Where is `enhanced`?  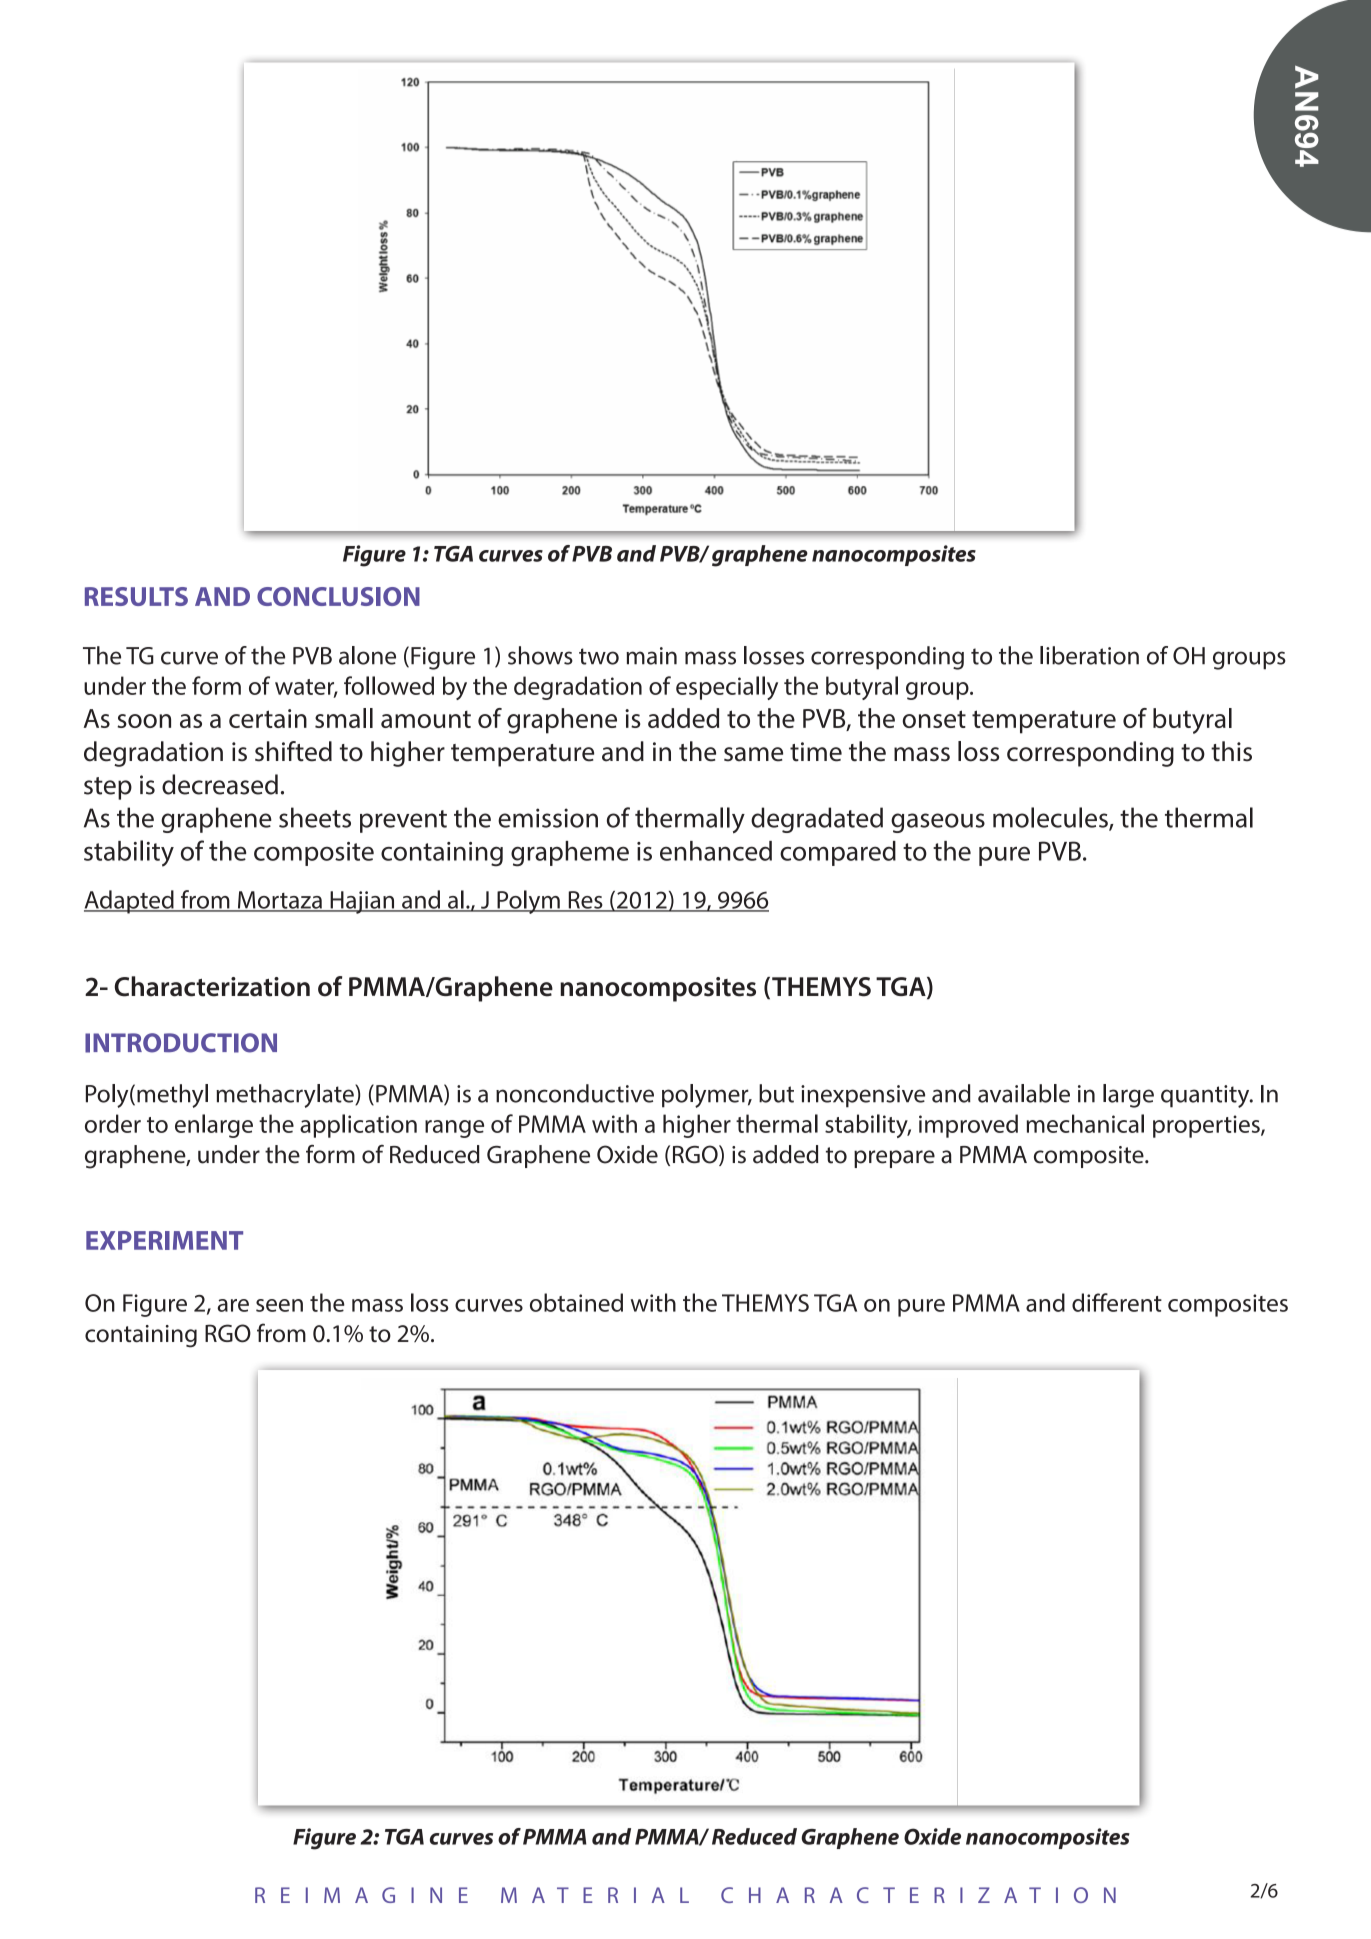
enhanced is located at coordinates (716, 851).
